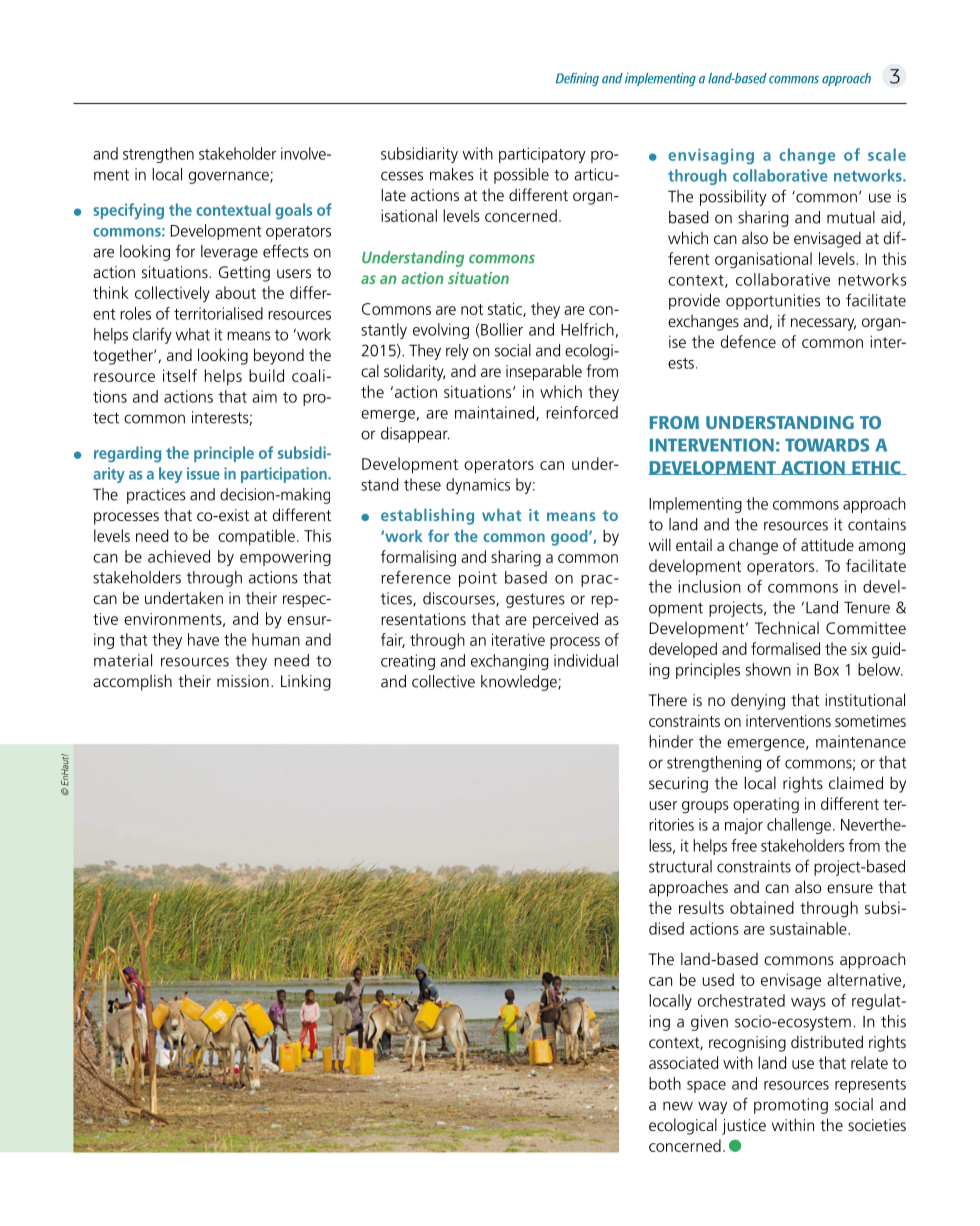 This page has height=1226, width=980. Describe the element at coordinates (678, 1106) in the page. I see `new` at that location.
